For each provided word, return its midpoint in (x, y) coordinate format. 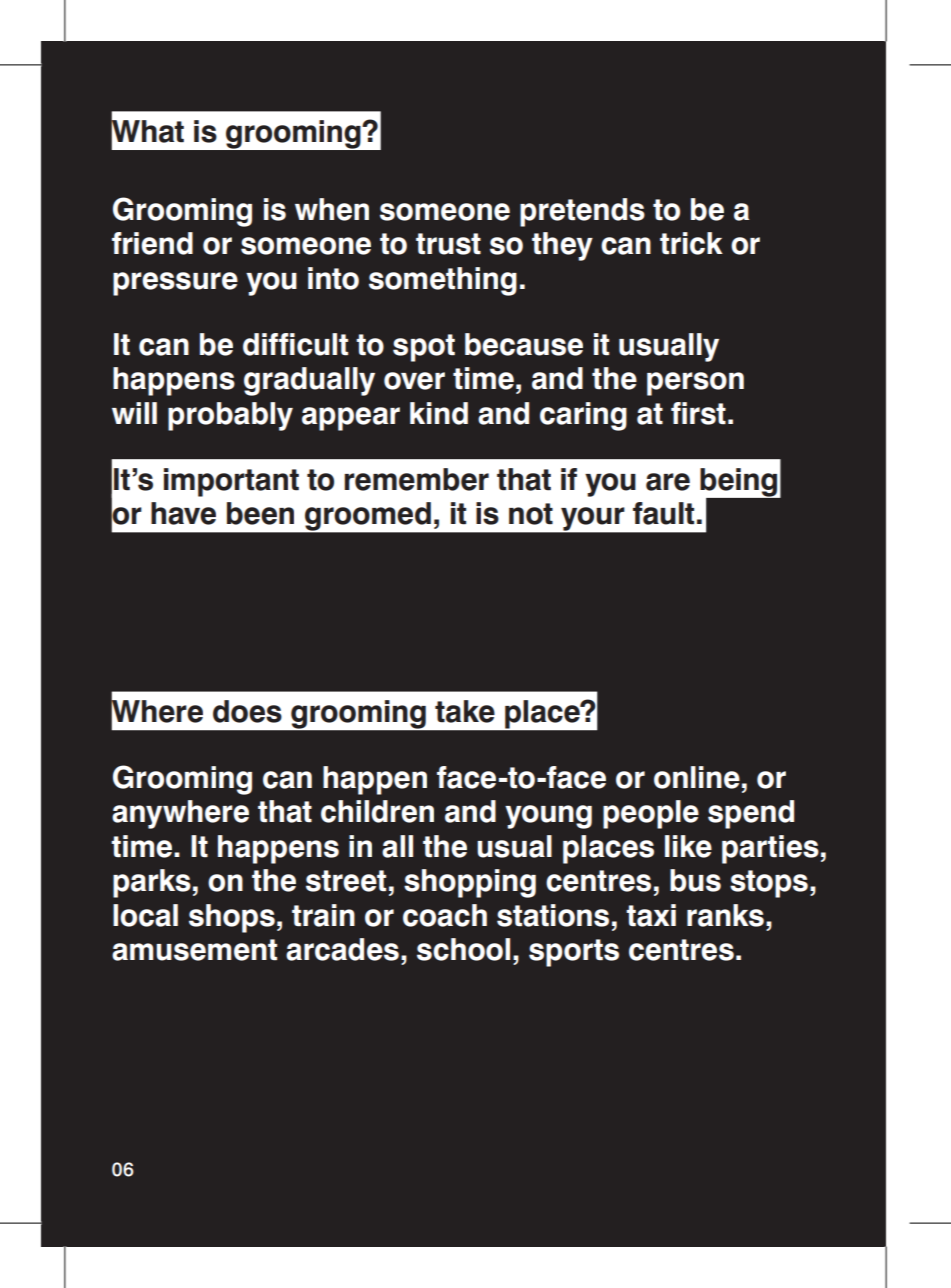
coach (445, 915)
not (531, 514)
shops (232, 918)
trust (448, 244)
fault (663, 513)
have (183, 513)
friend (152, 243)
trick (691, 243)
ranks (725, 915)
